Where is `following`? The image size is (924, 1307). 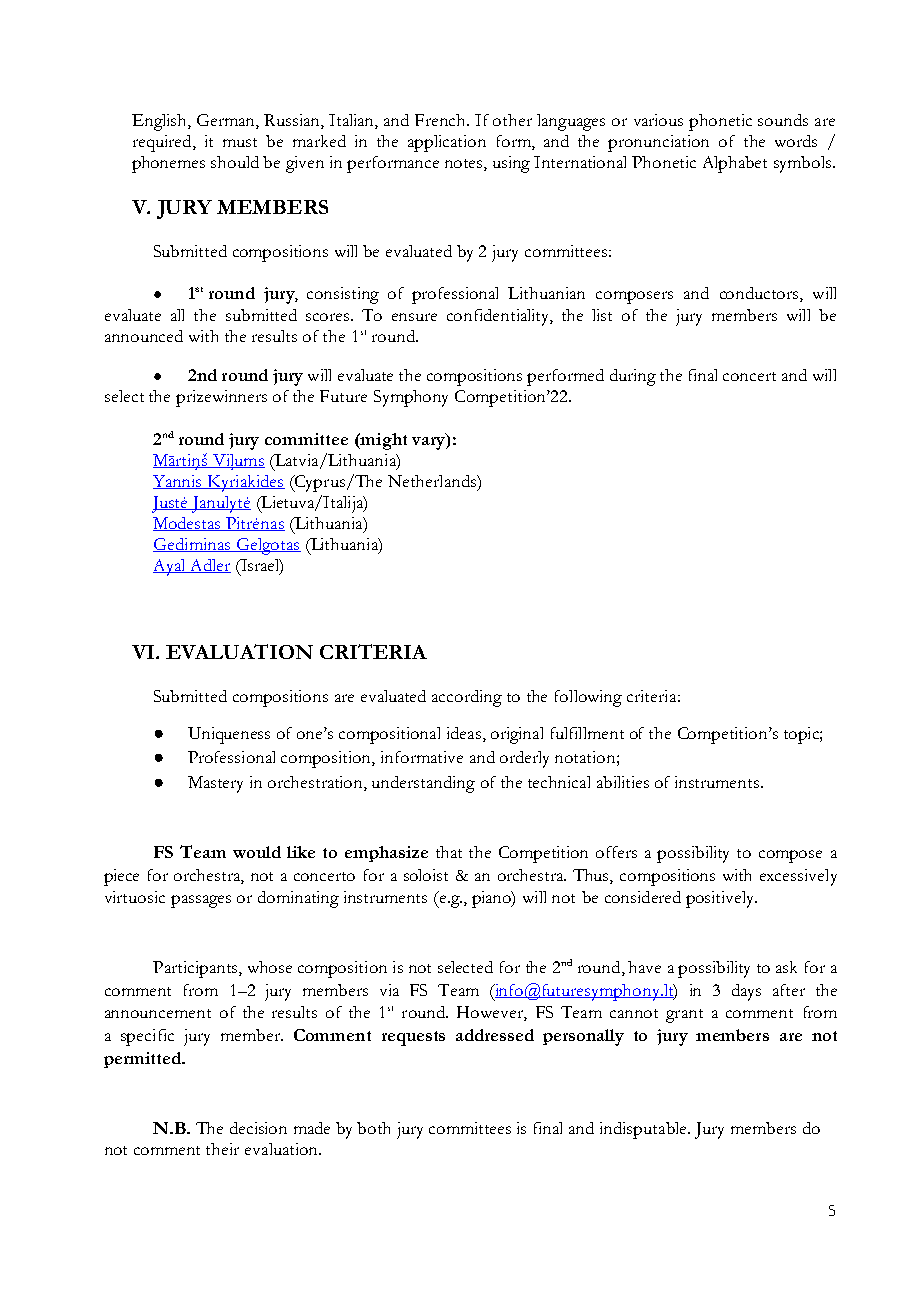 following is located at coordinates (588, 698).
